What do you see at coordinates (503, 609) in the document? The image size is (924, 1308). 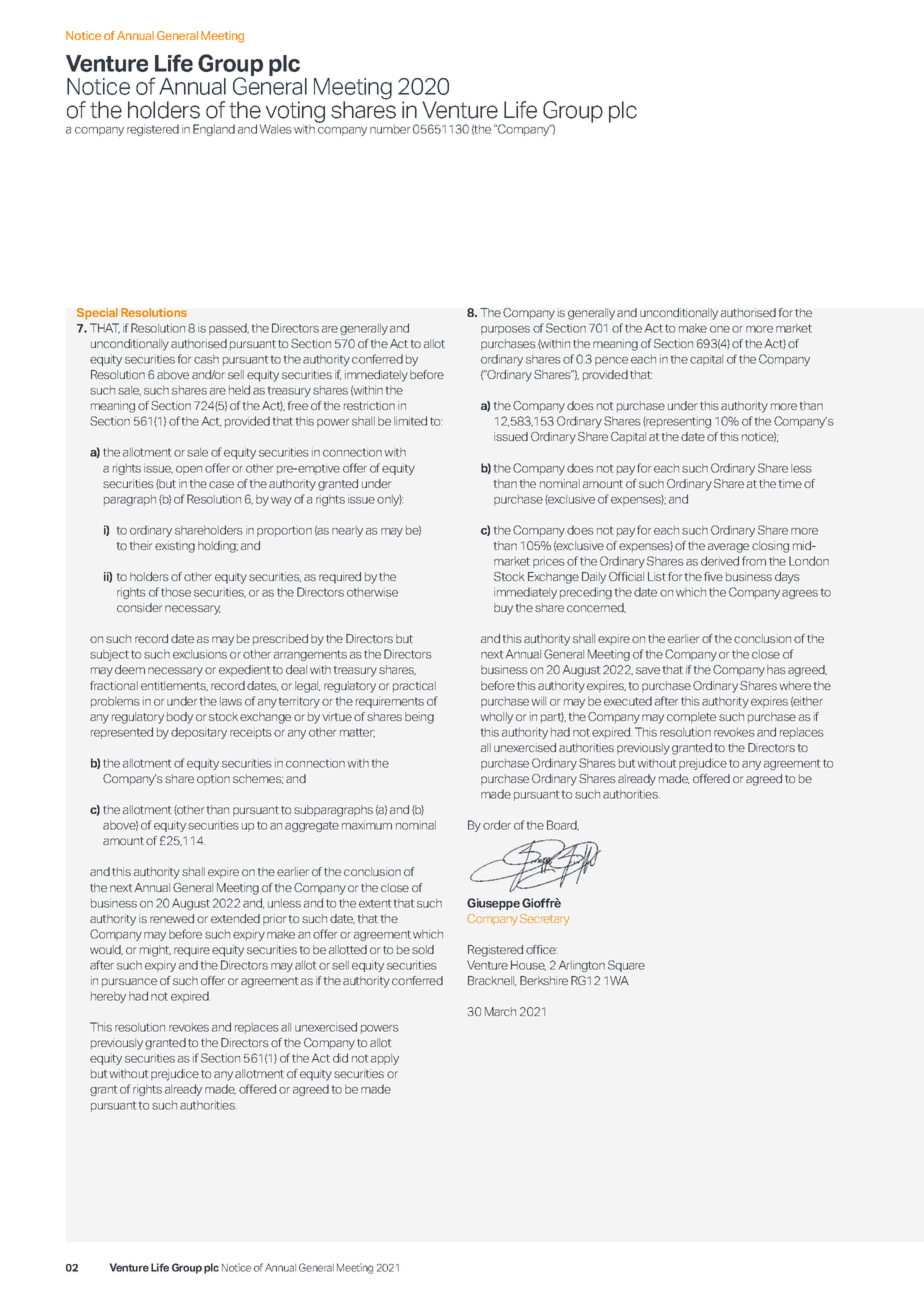 I see `buy` at bounding box center [503, 609].
